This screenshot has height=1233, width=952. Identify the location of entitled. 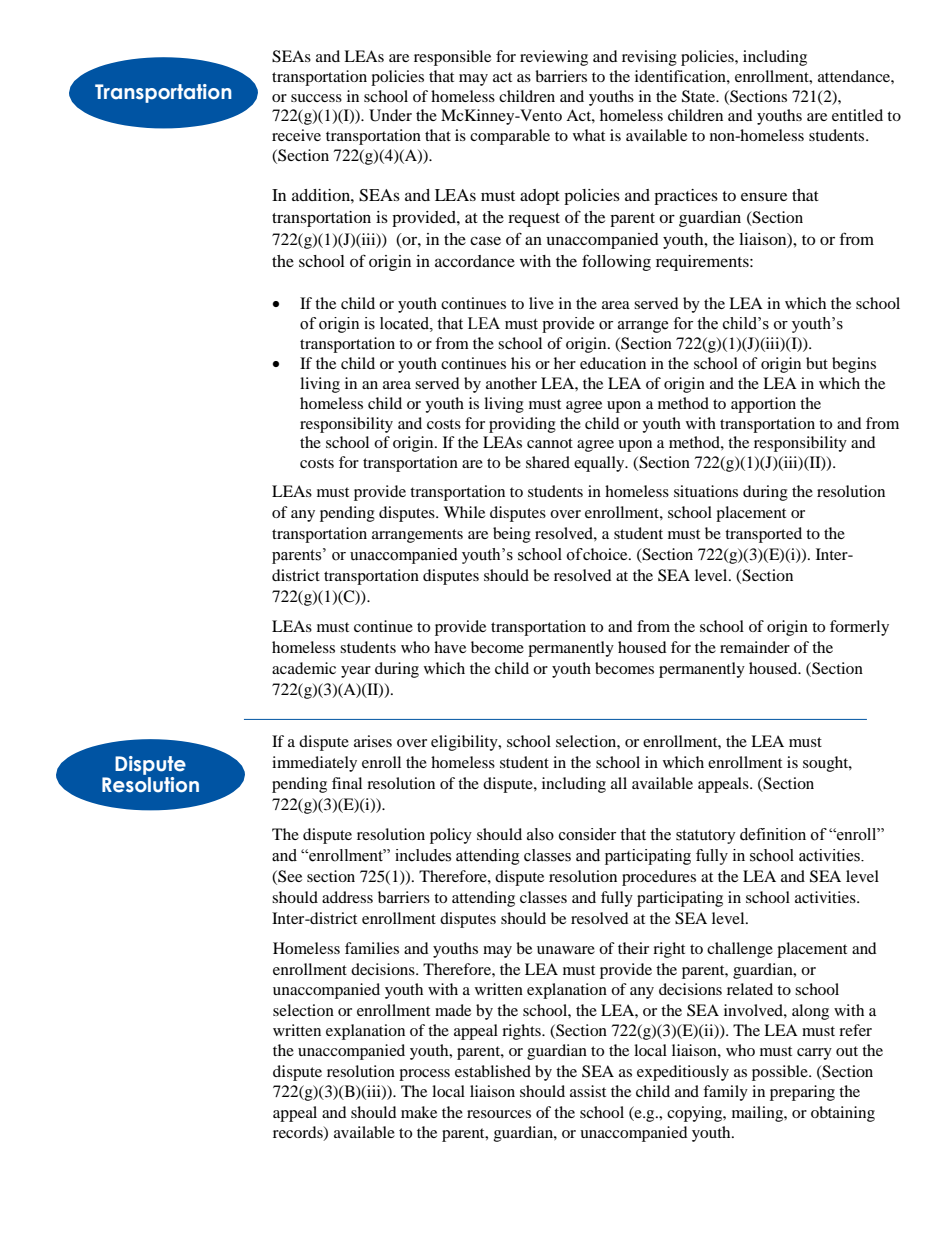
(857, 115).
